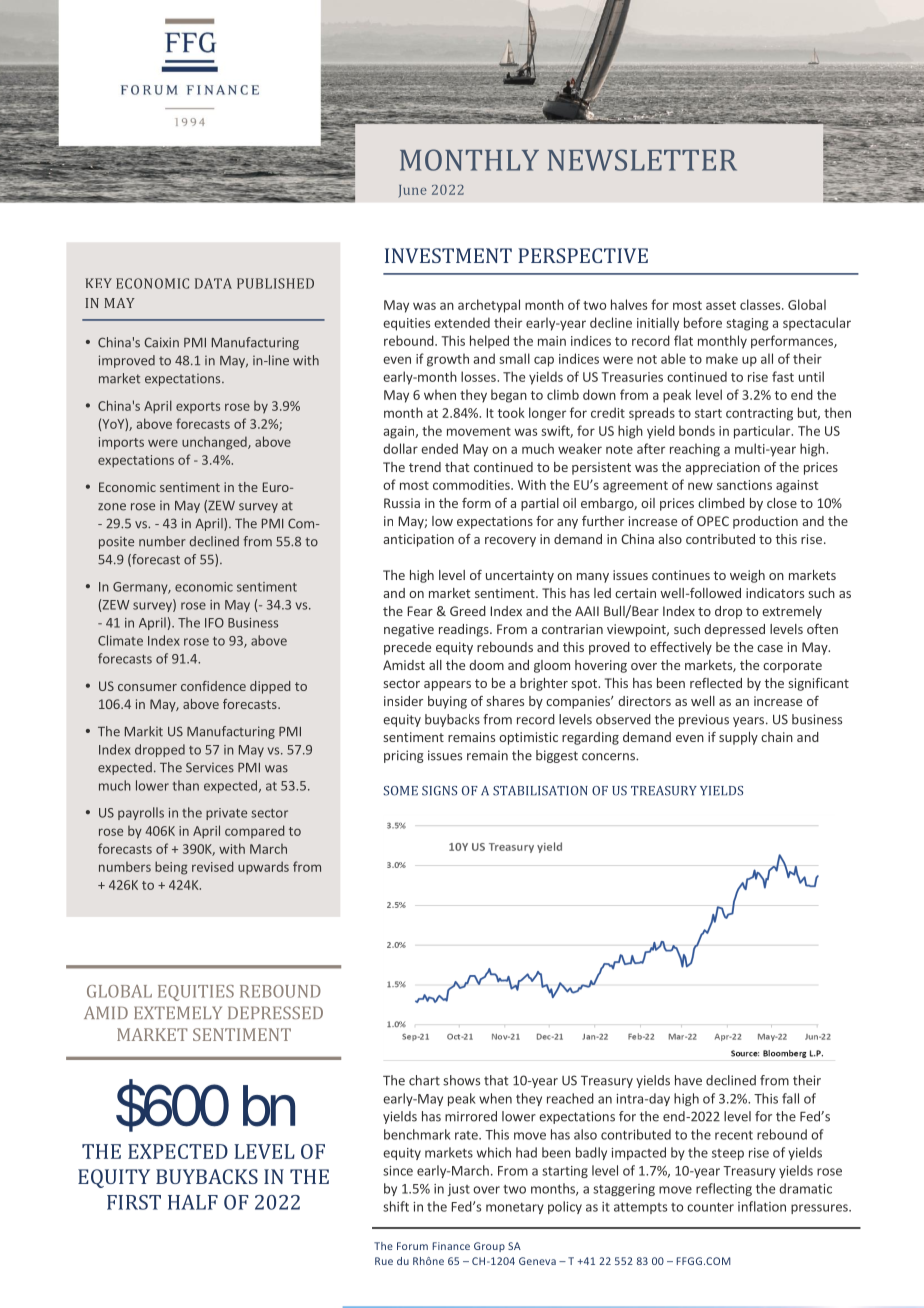 Image resolution: width=924 pixels, height=1308 pixels. Describe the element at coordinates (447, 702) in the image. I see `buying` at that location.
